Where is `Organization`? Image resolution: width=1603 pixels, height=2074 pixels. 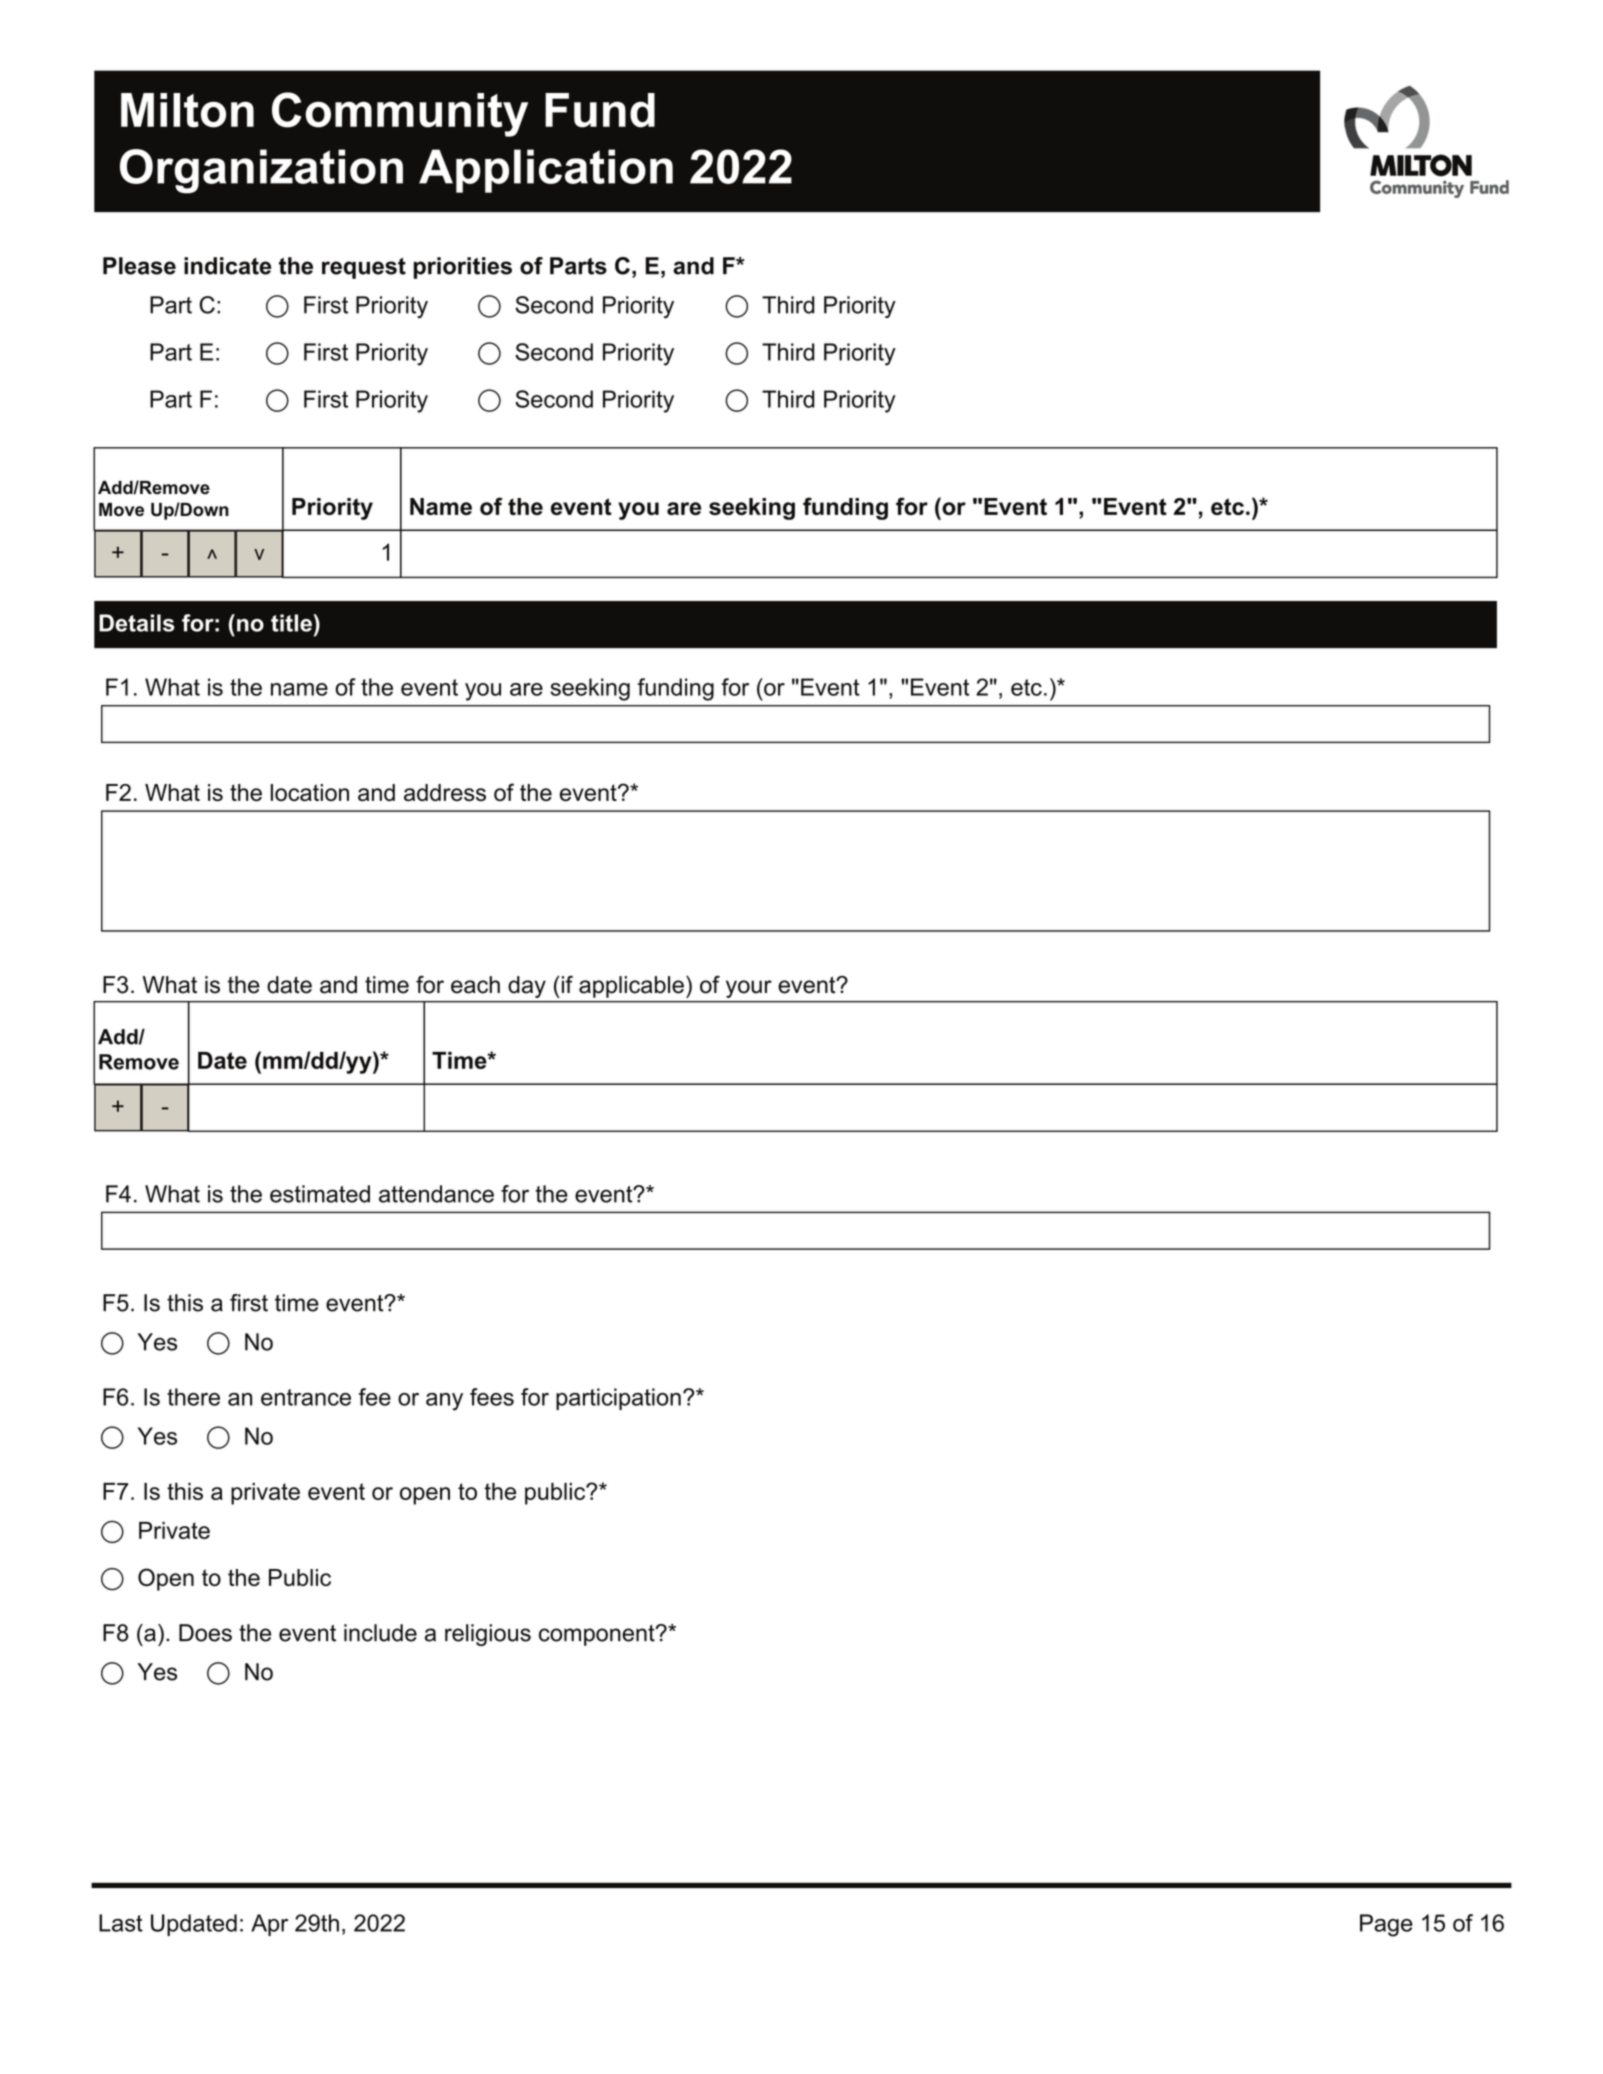
Organization is located at coordinates (261, 171).
